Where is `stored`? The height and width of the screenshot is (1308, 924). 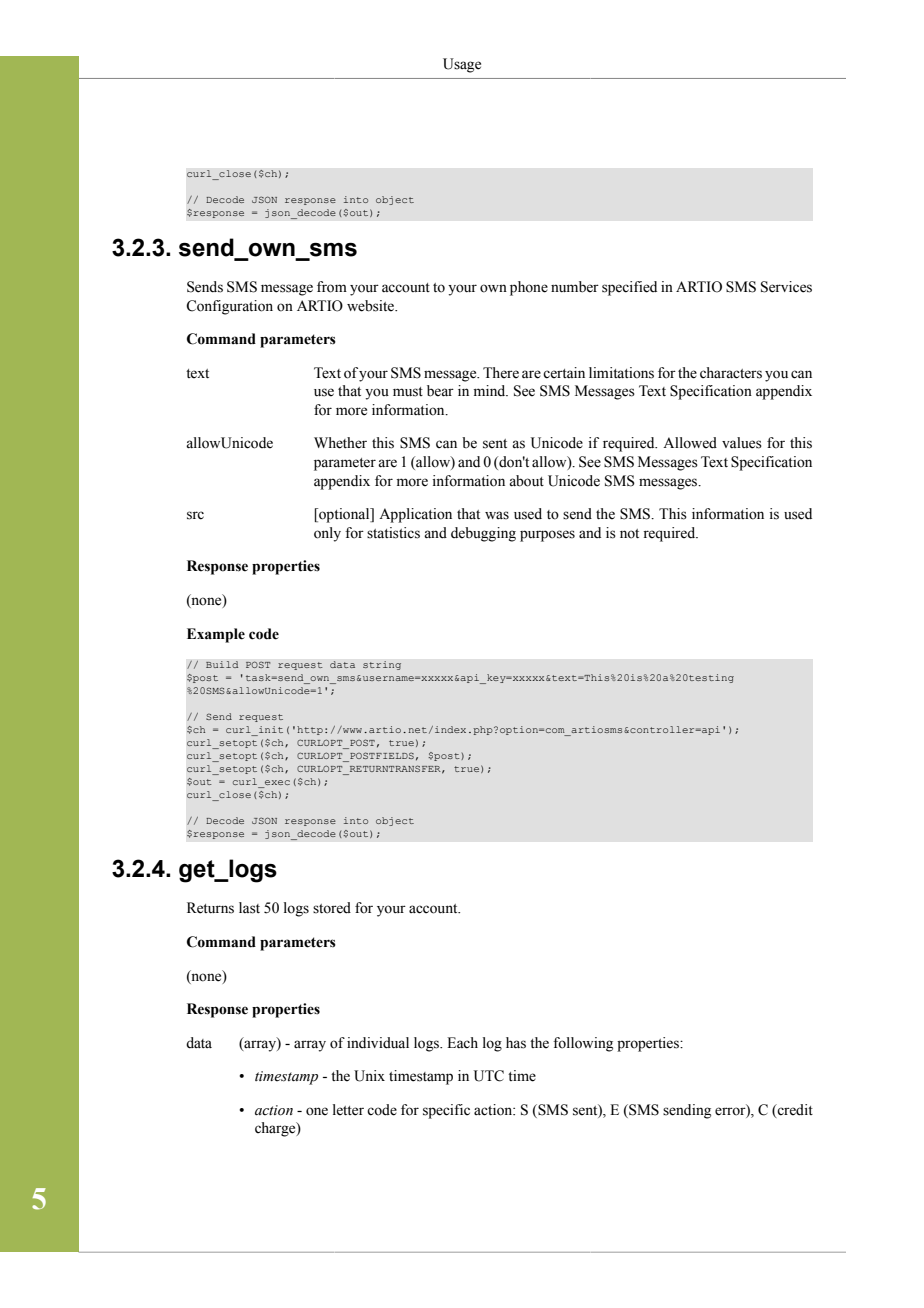 stored is located at coordinates (332, 908).
